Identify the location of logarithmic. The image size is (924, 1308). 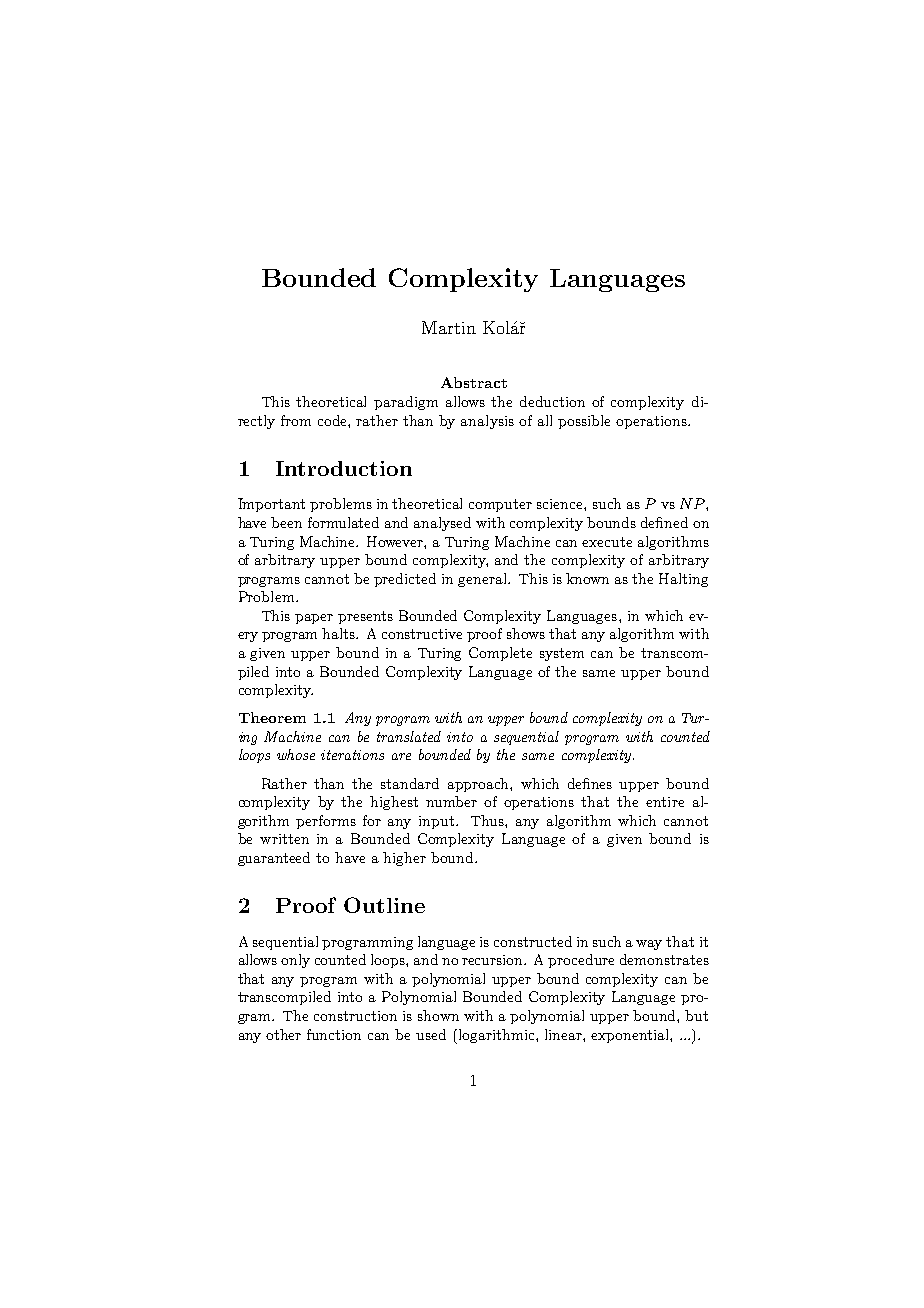
(496, 1036).
